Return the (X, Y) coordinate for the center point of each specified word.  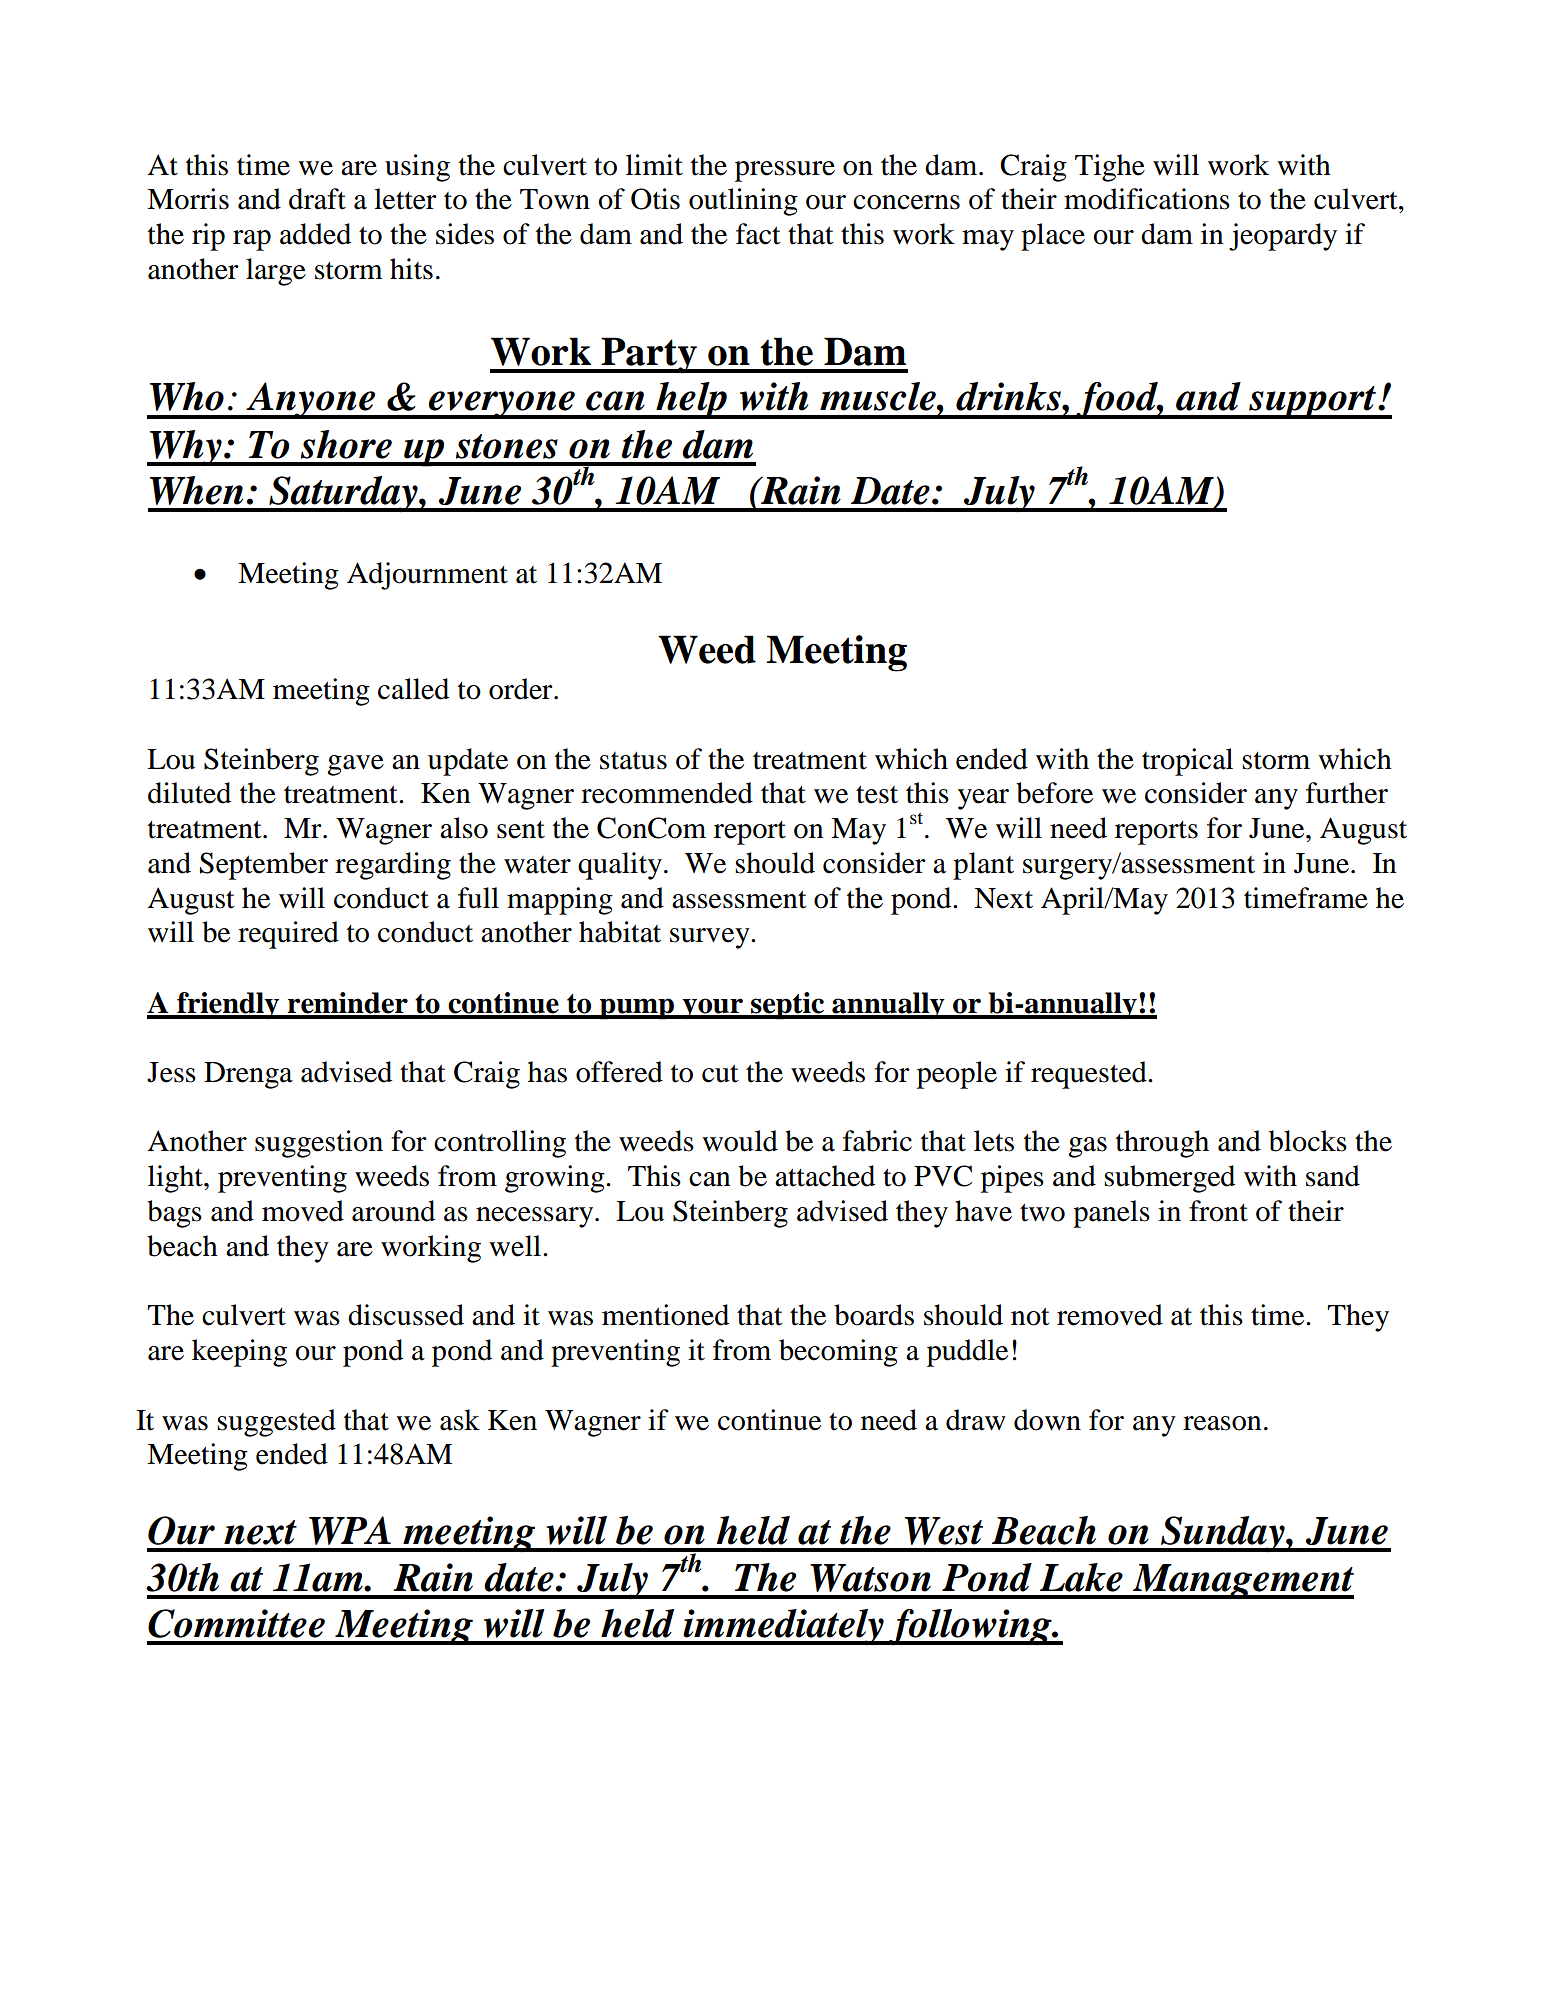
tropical (1187, 762)
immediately (783, 1627)
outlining (743, 202)
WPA (350, 1530)
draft (317, 199)
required (288, 935)
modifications (1147, 199)
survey (711, 938)
